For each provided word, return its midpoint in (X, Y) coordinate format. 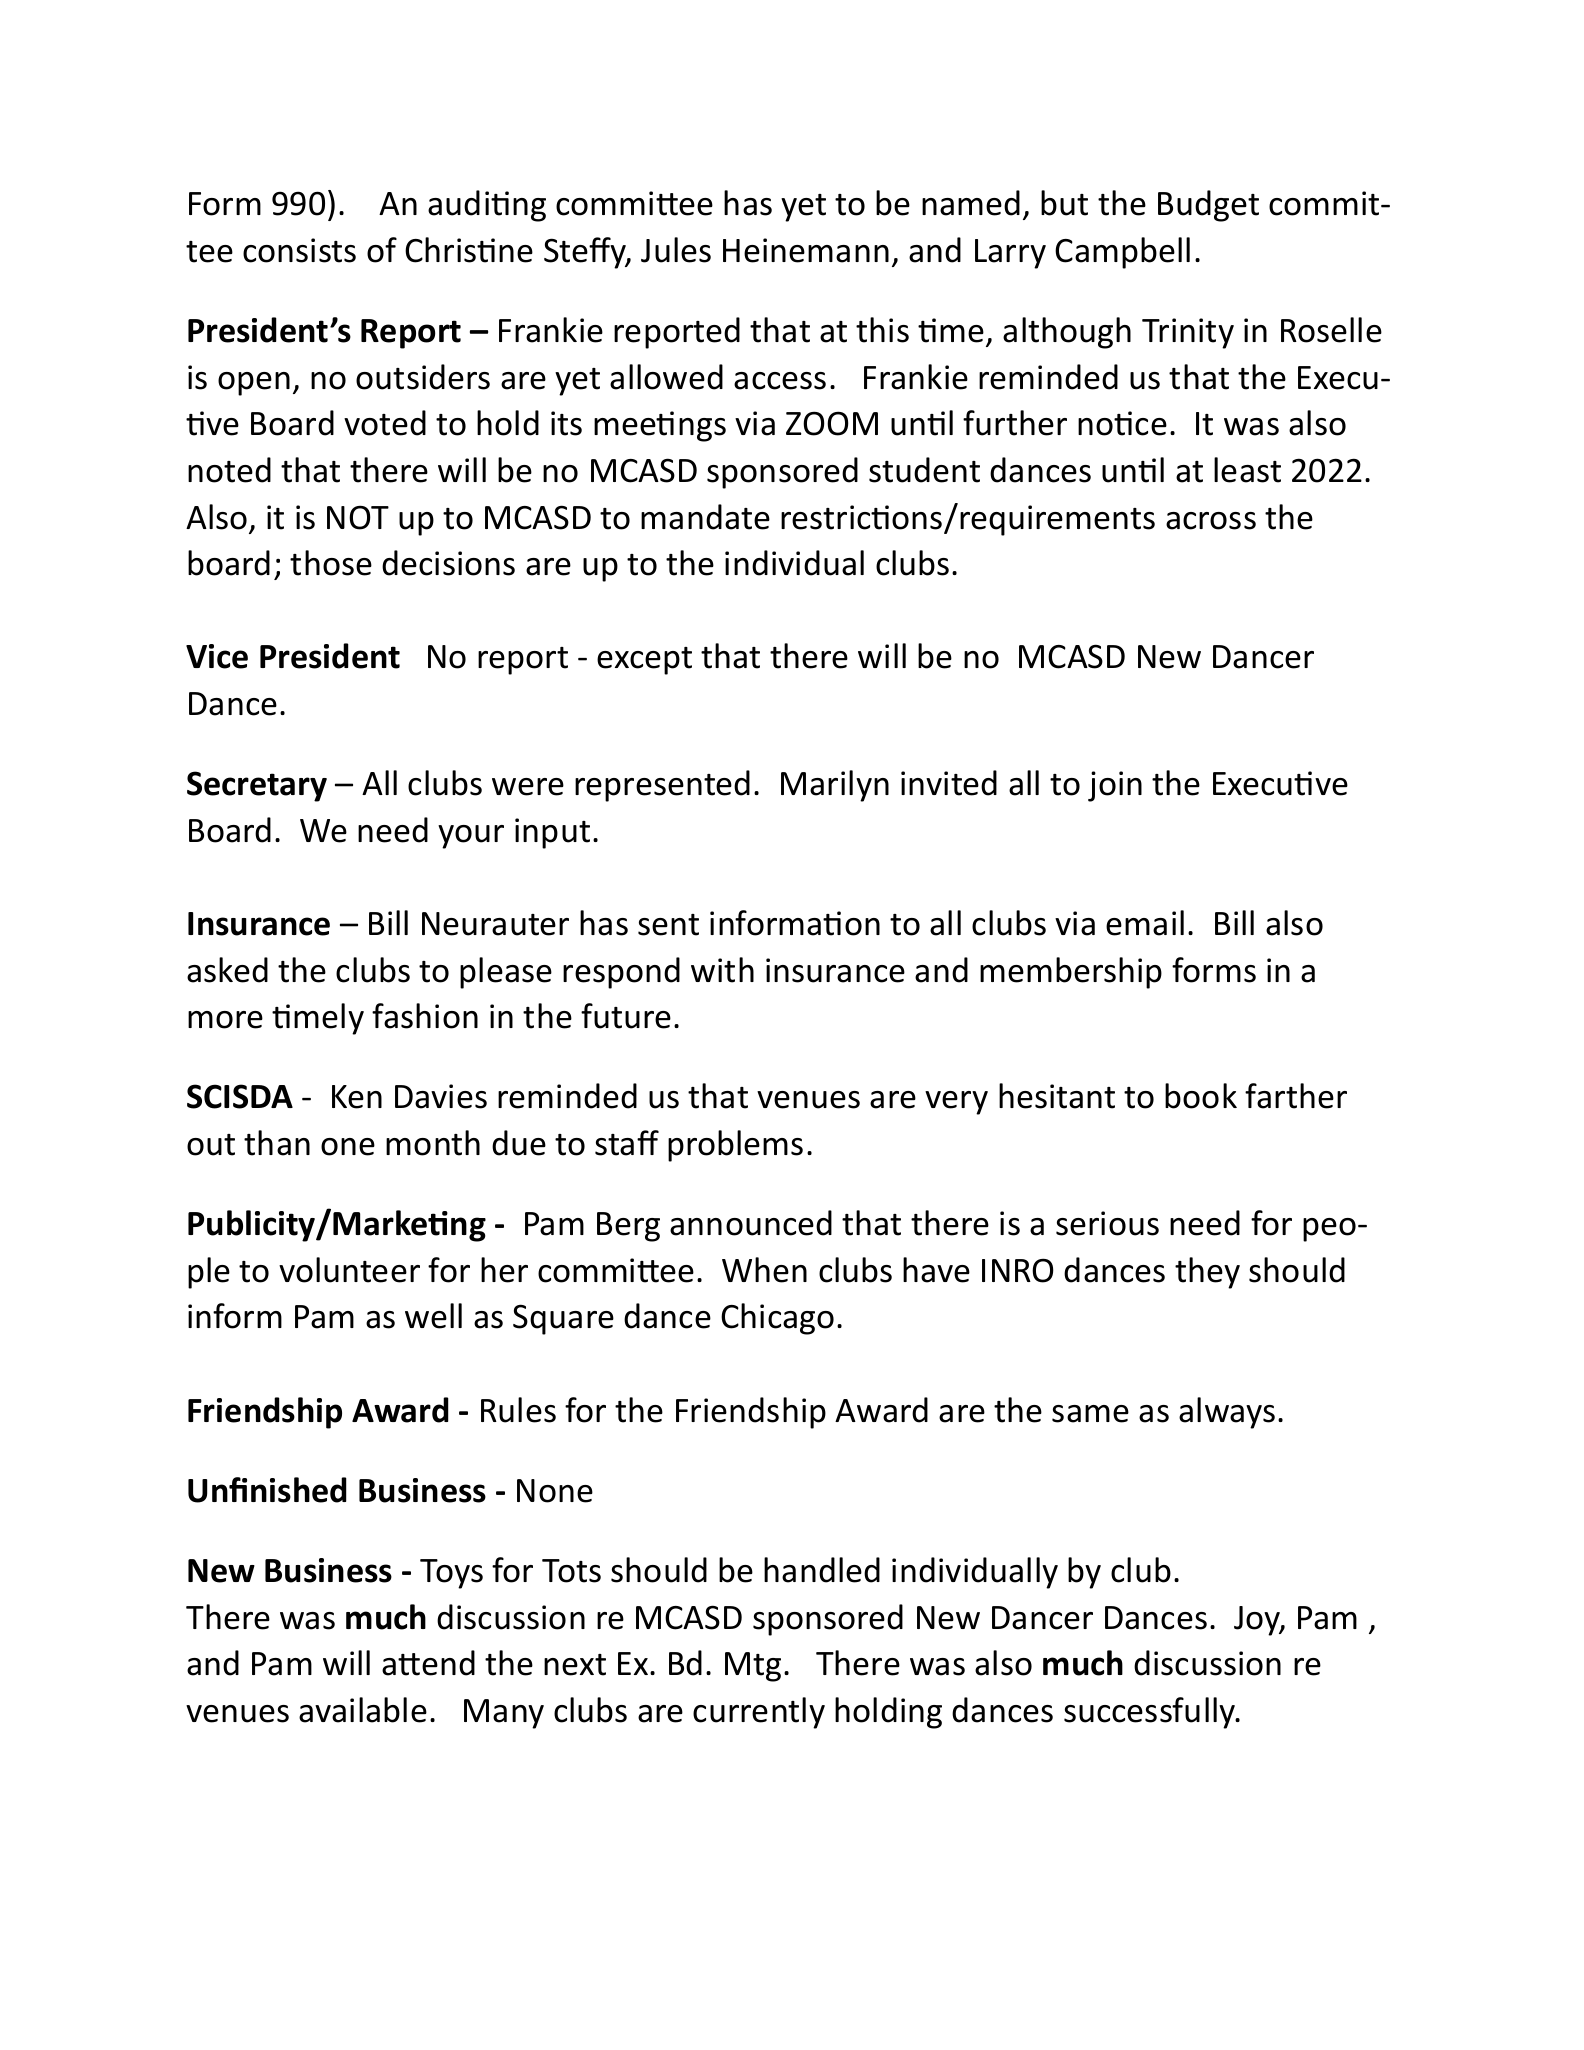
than (277, 1143)
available (363, 1710)
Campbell (1122, 253)
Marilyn (835, 786)
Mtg (753, 1667)
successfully (1151, 1713)
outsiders (423, 377)
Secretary (257, 786)
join (1115, 786)
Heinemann (806, 250)
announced (751, 1223)
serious (1107, 1223)
